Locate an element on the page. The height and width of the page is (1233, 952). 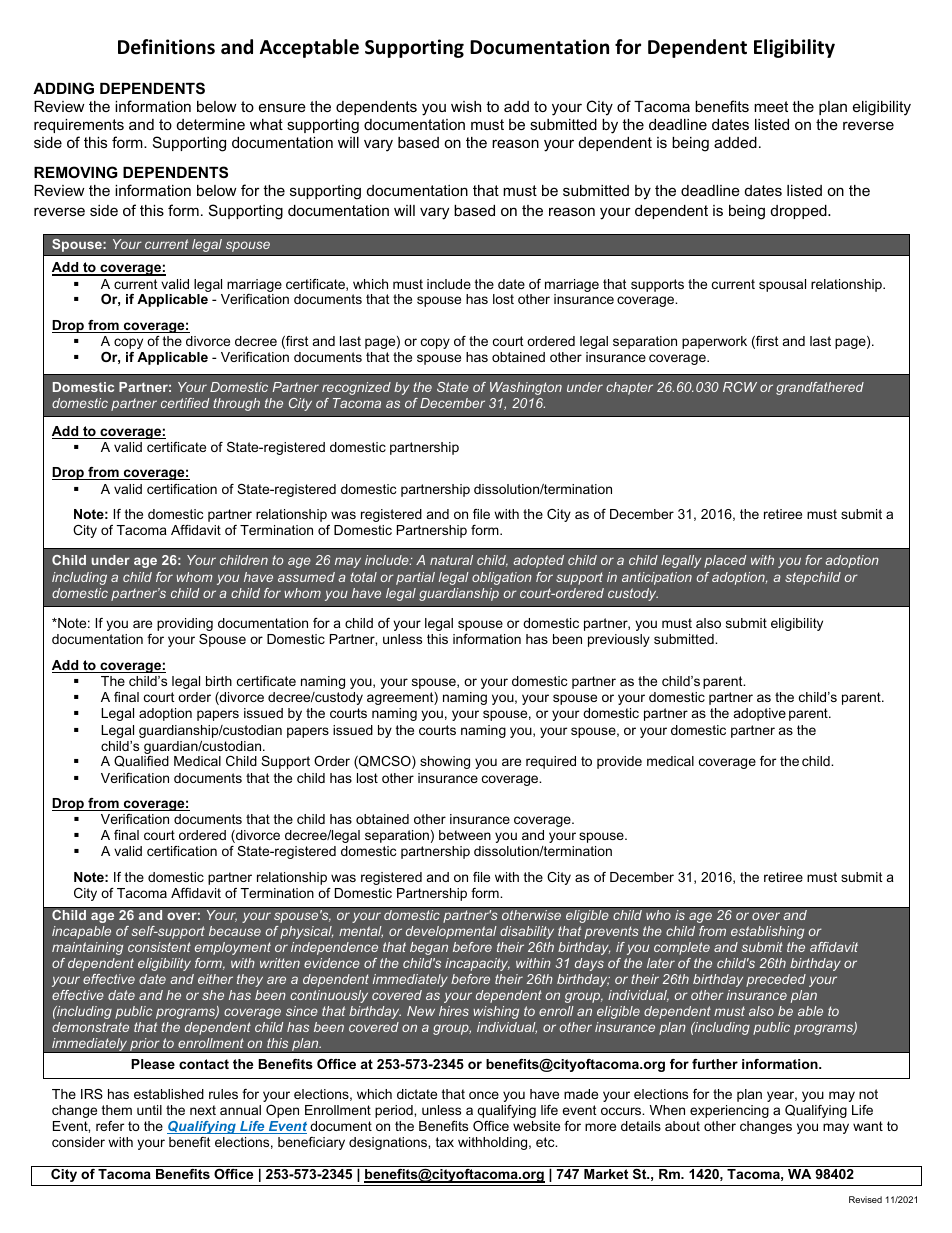
between is located at coordinates (465, 835).
